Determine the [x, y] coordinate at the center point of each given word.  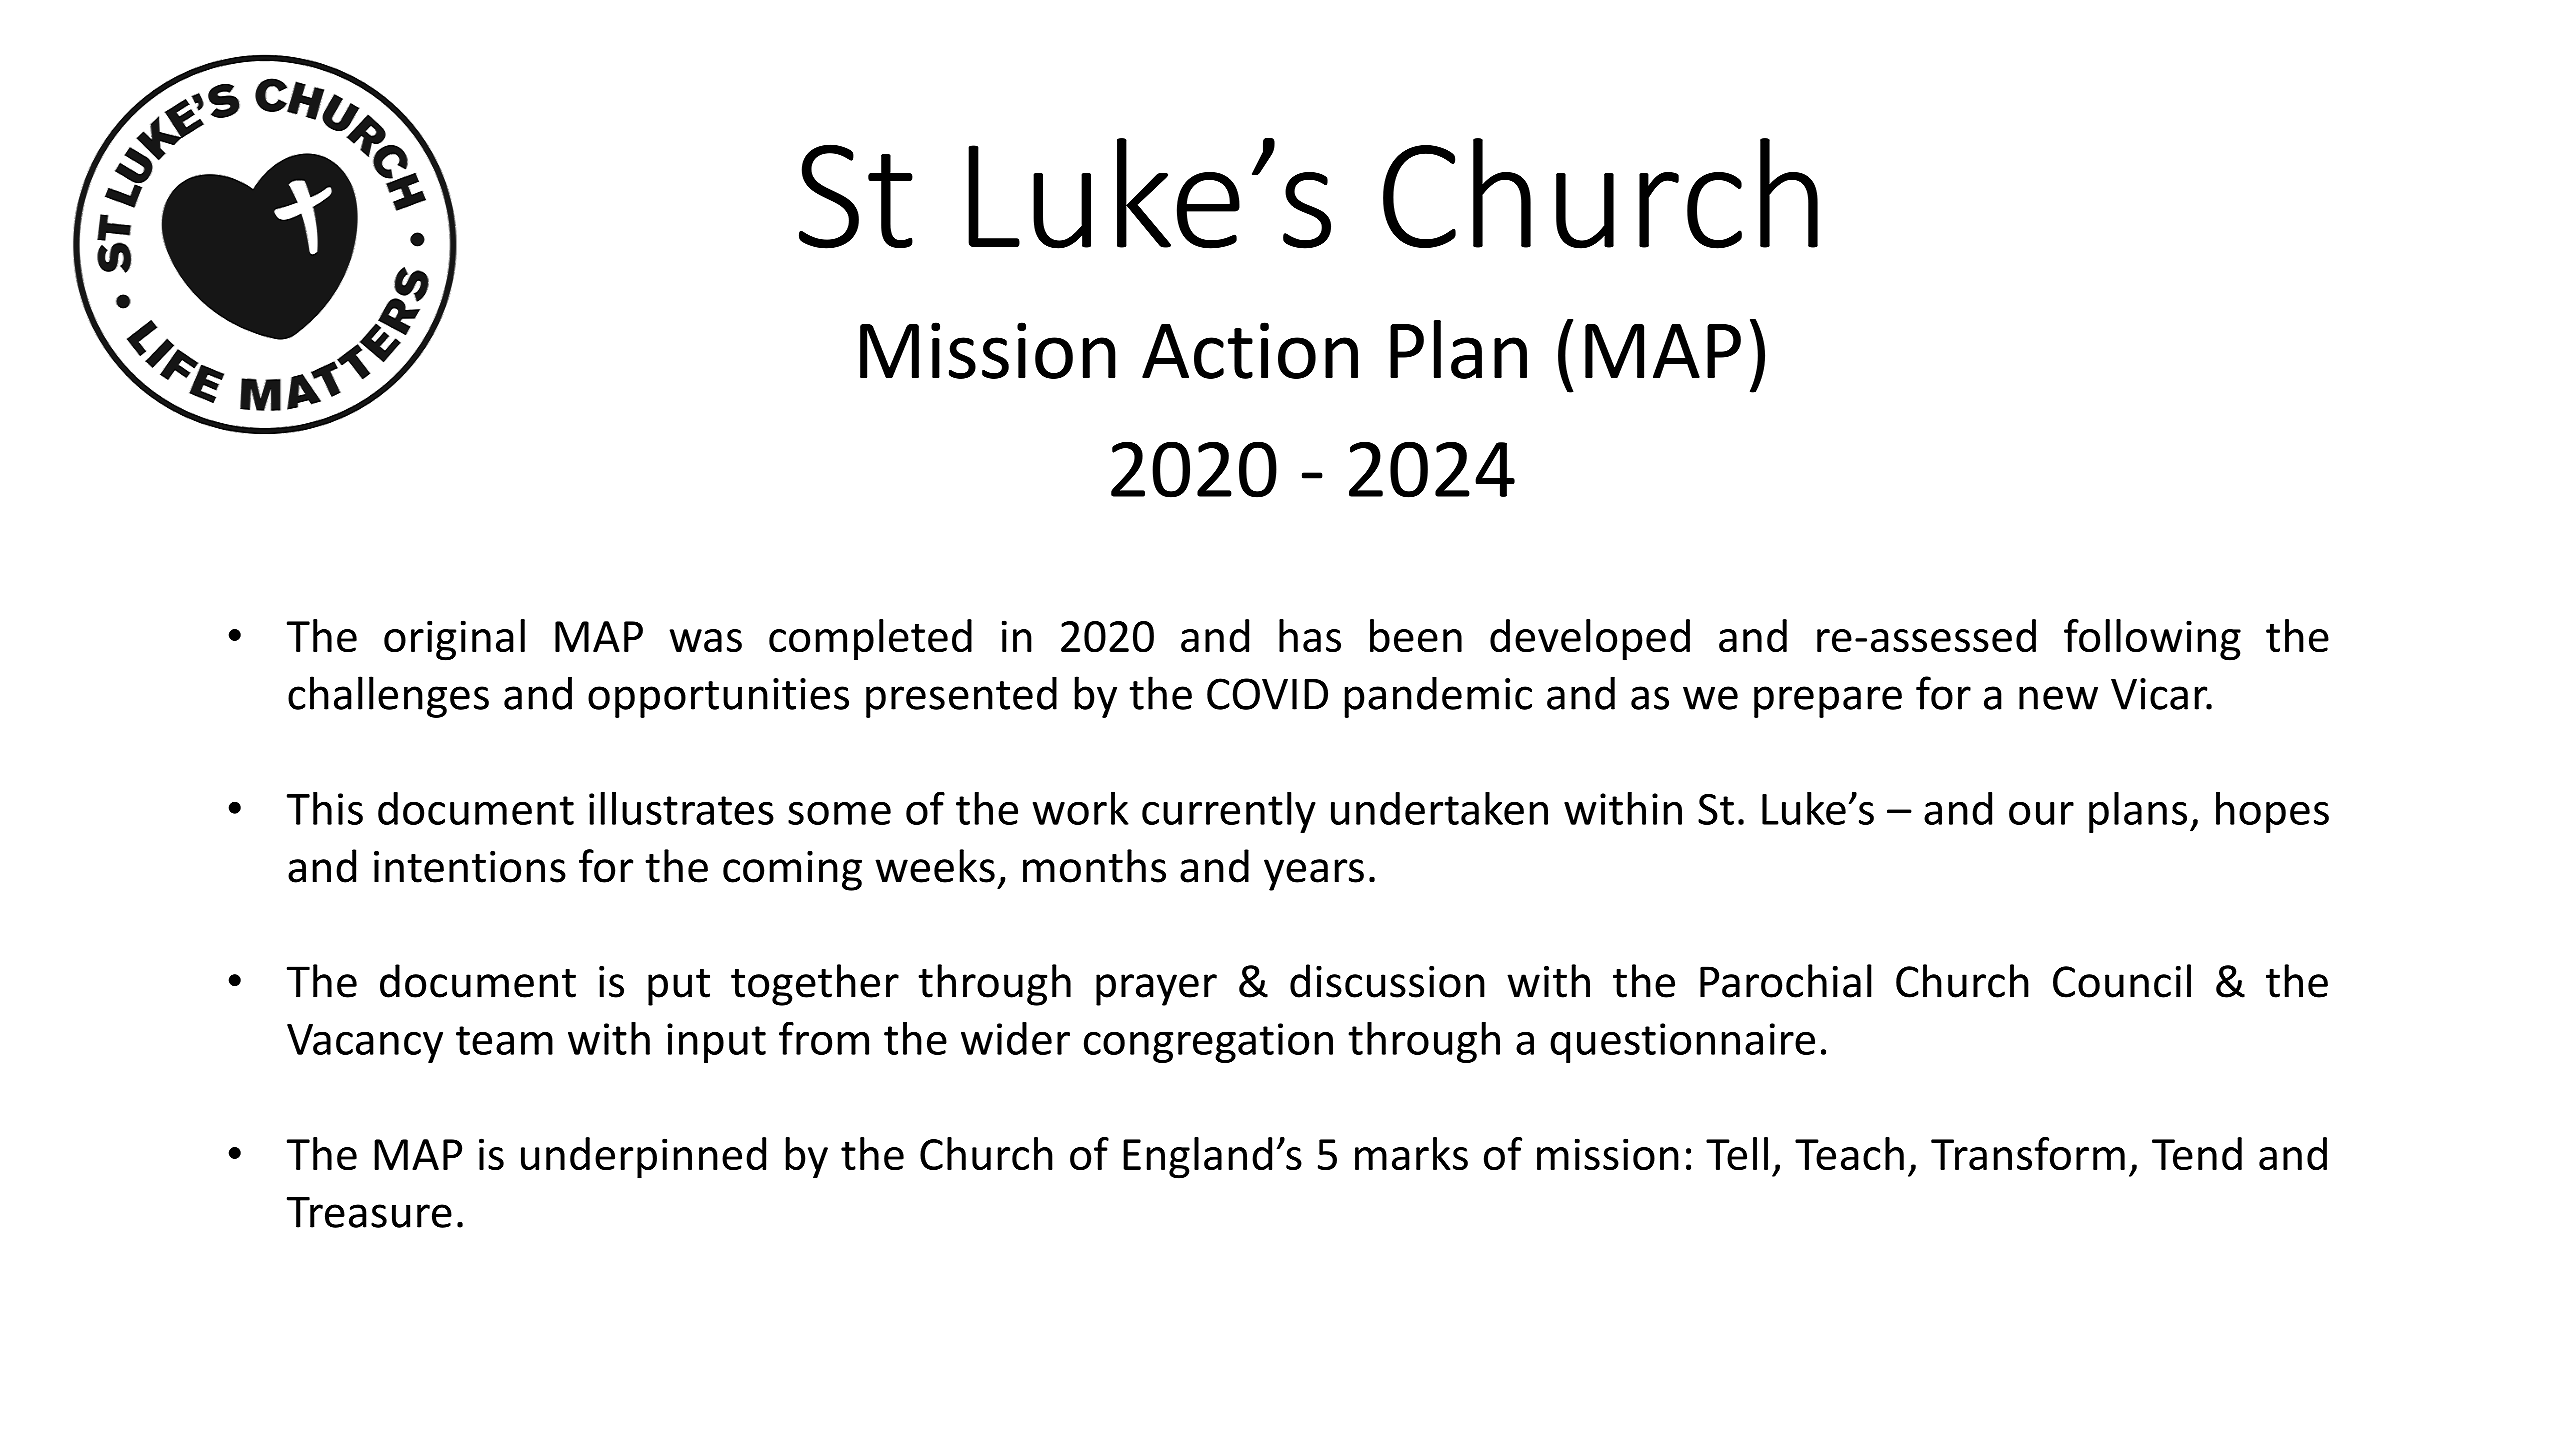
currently [1229, 812]
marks [1411, 1153]
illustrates [681, 808]
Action [1250, 350]
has [1310, 635]
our [2041, 813]
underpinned [643, 1158]
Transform [2028, 1153]
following [2152, 640]
